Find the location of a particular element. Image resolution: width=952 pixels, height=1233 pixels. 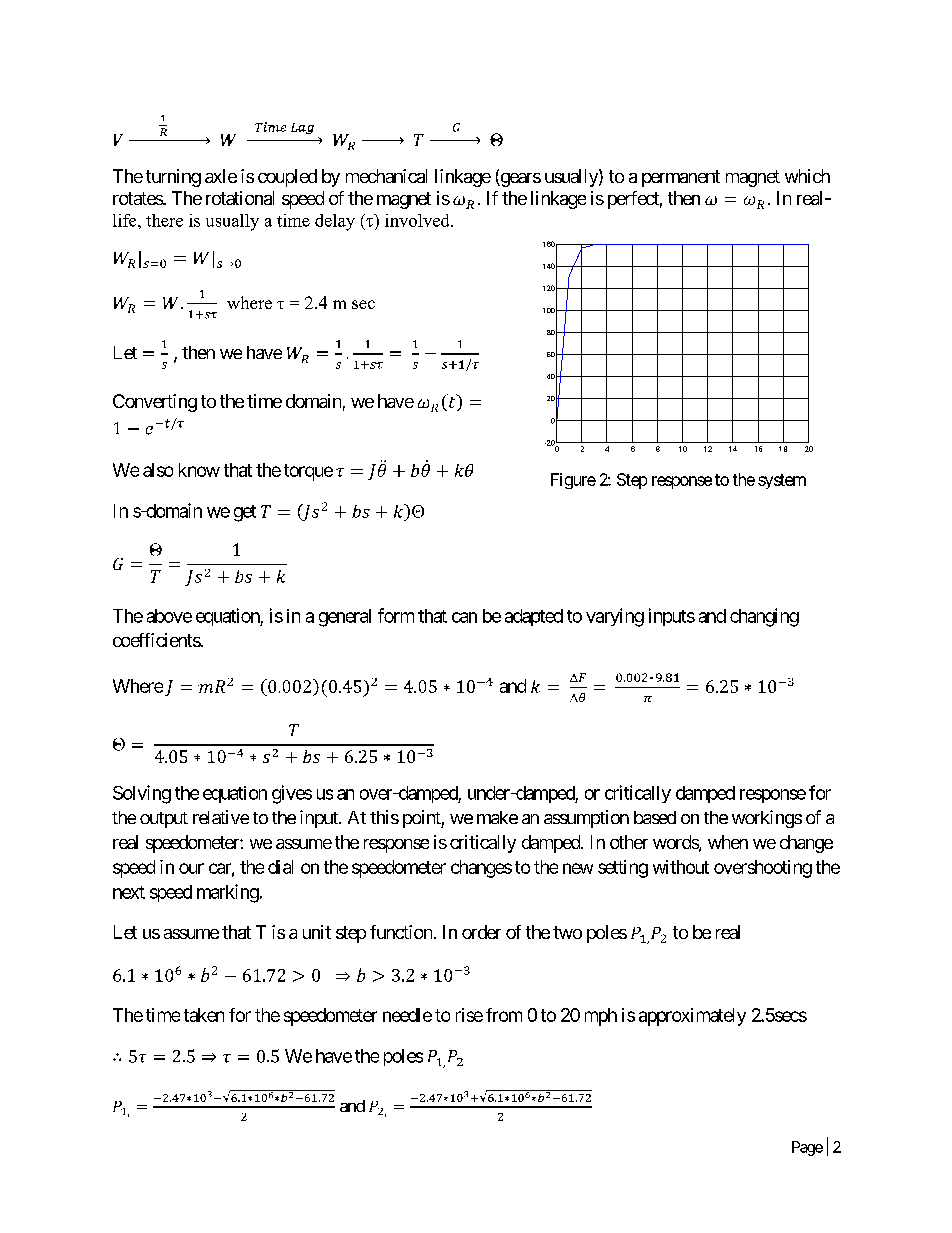

without is located at coordinates (681, 867).
